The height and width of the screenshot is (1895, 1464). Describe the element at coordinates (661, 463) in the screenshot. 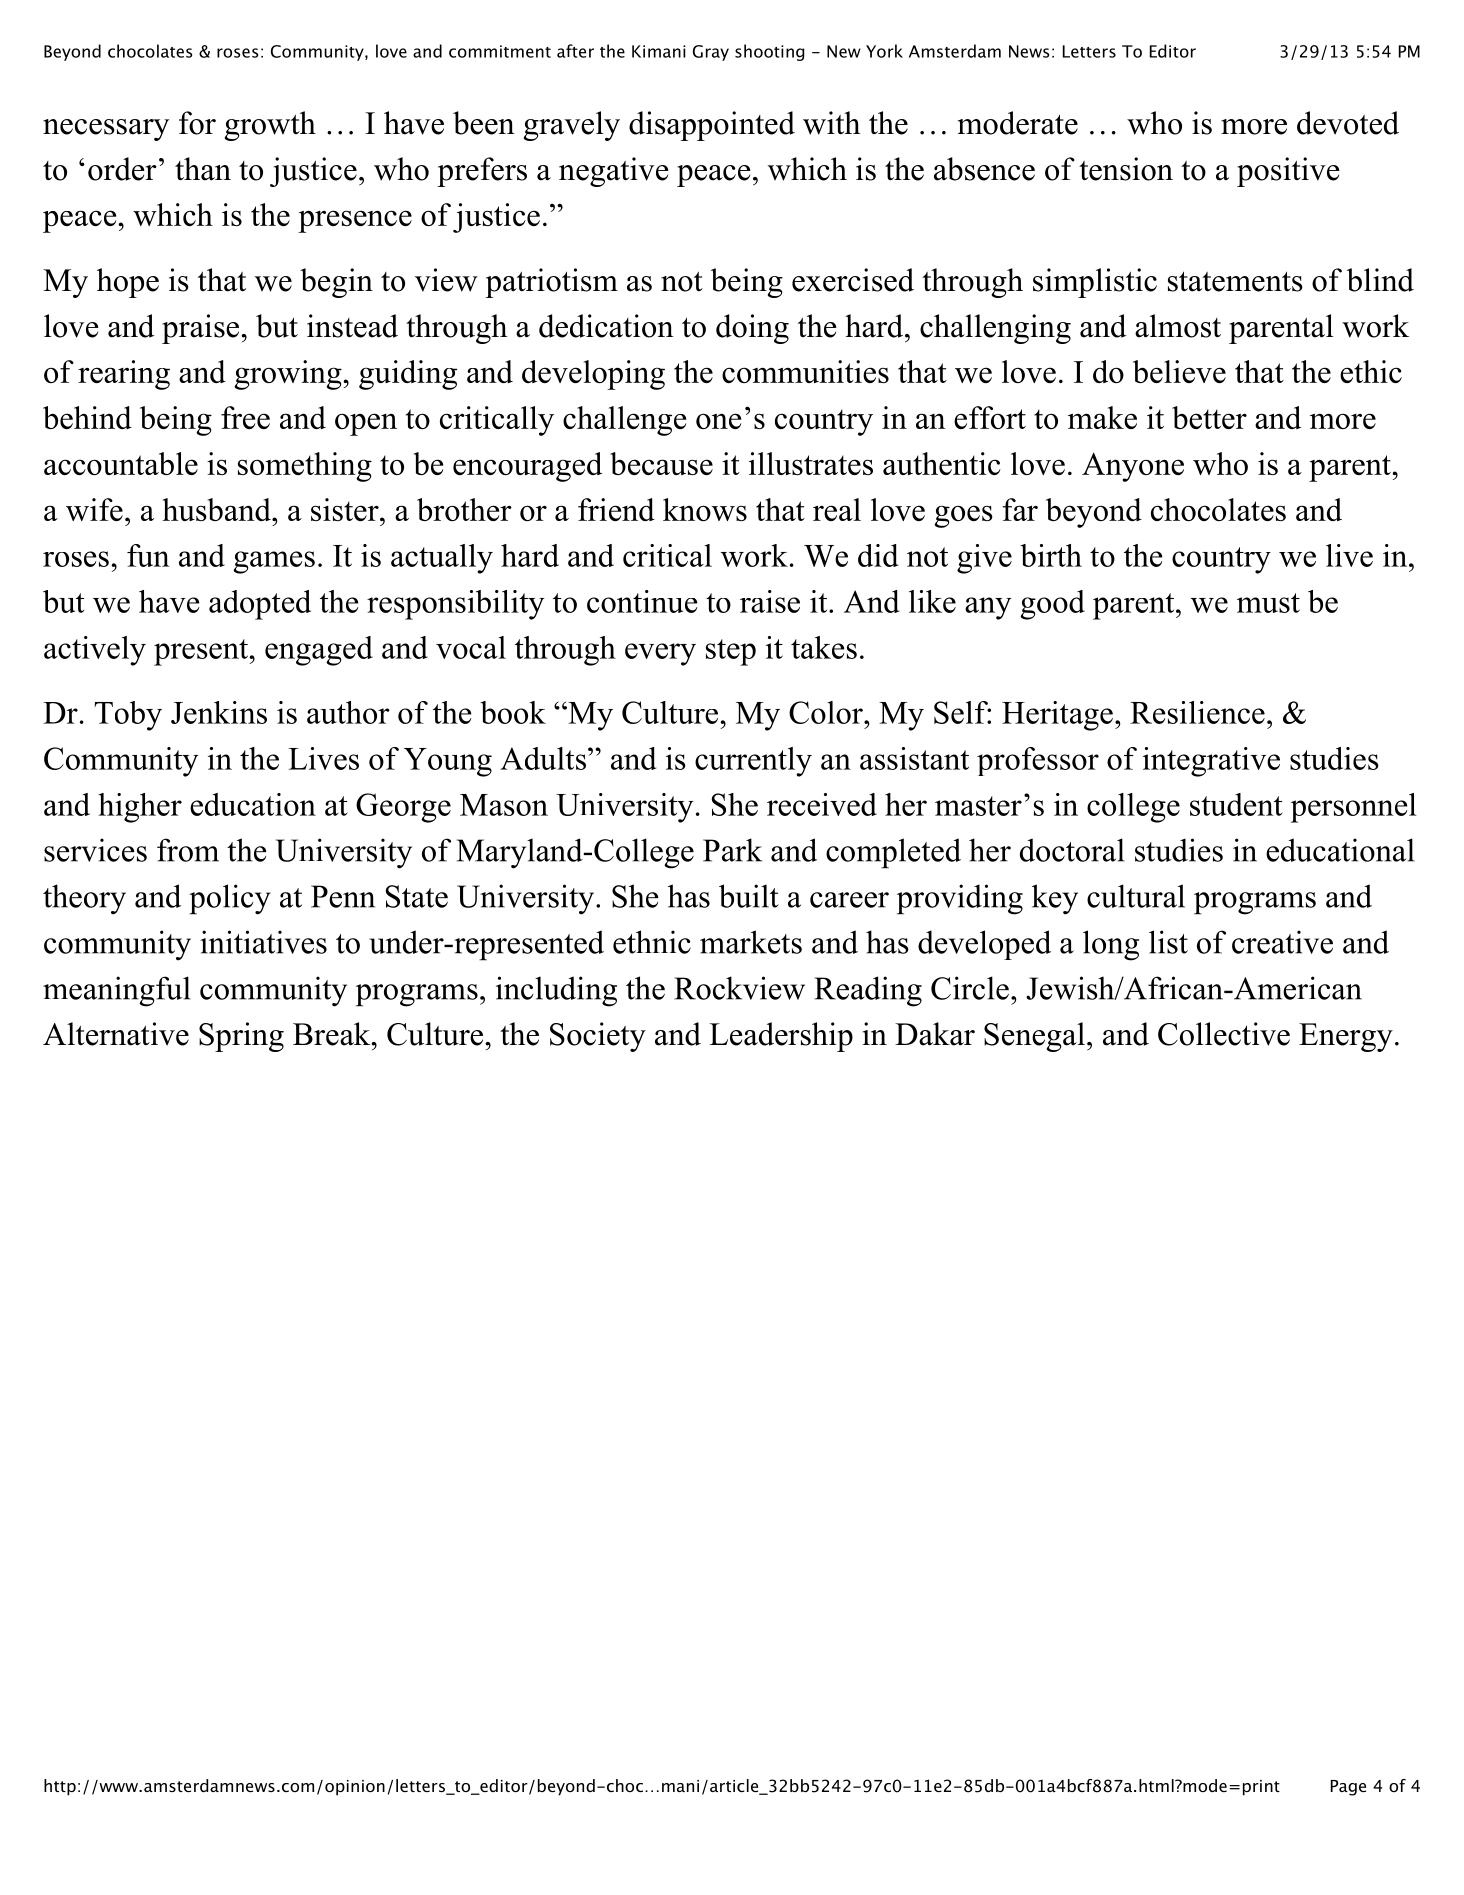

I see `because` at that location.
